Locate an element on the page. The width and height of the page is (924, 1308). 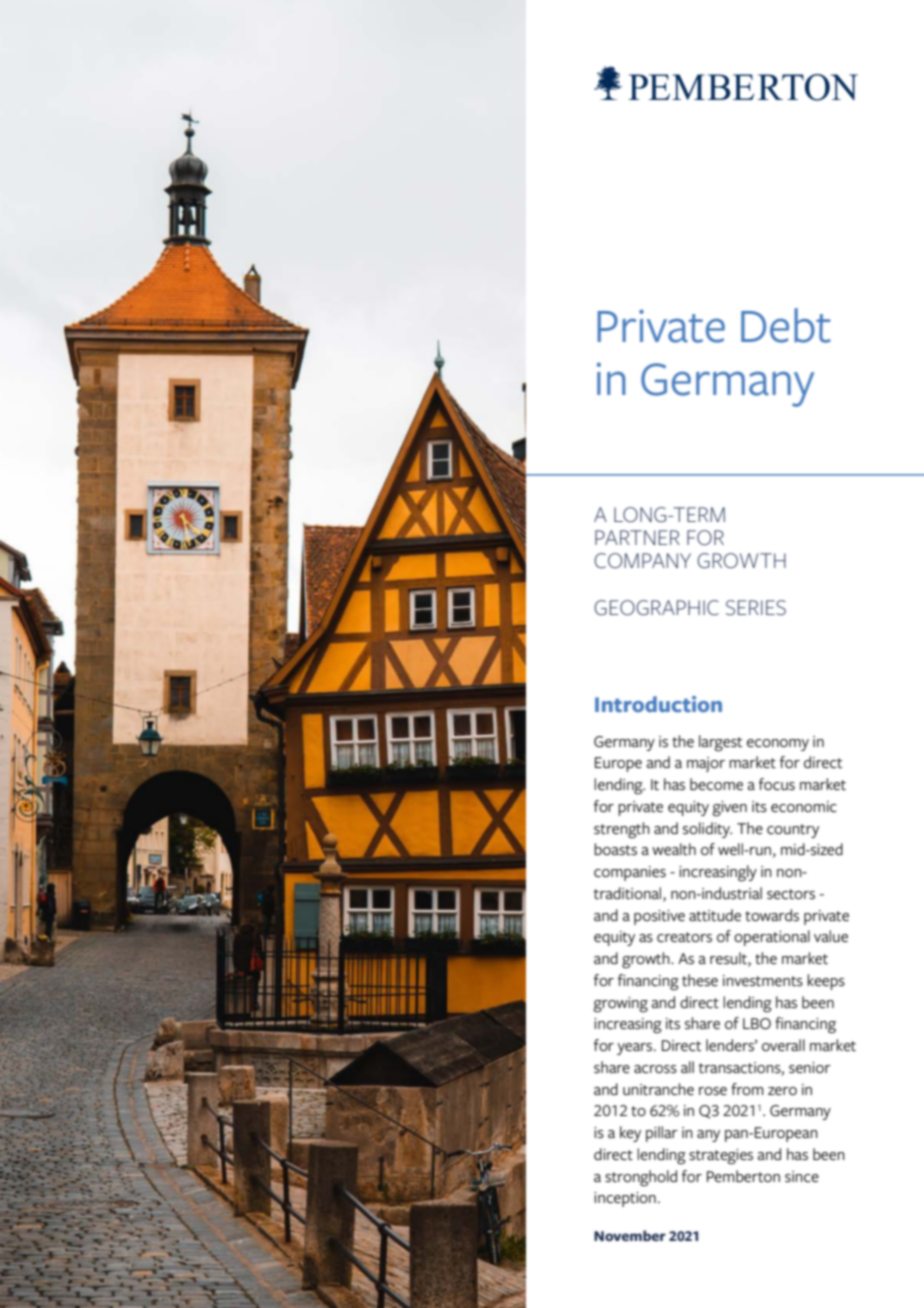
become is located at coordinates (716, 784).
